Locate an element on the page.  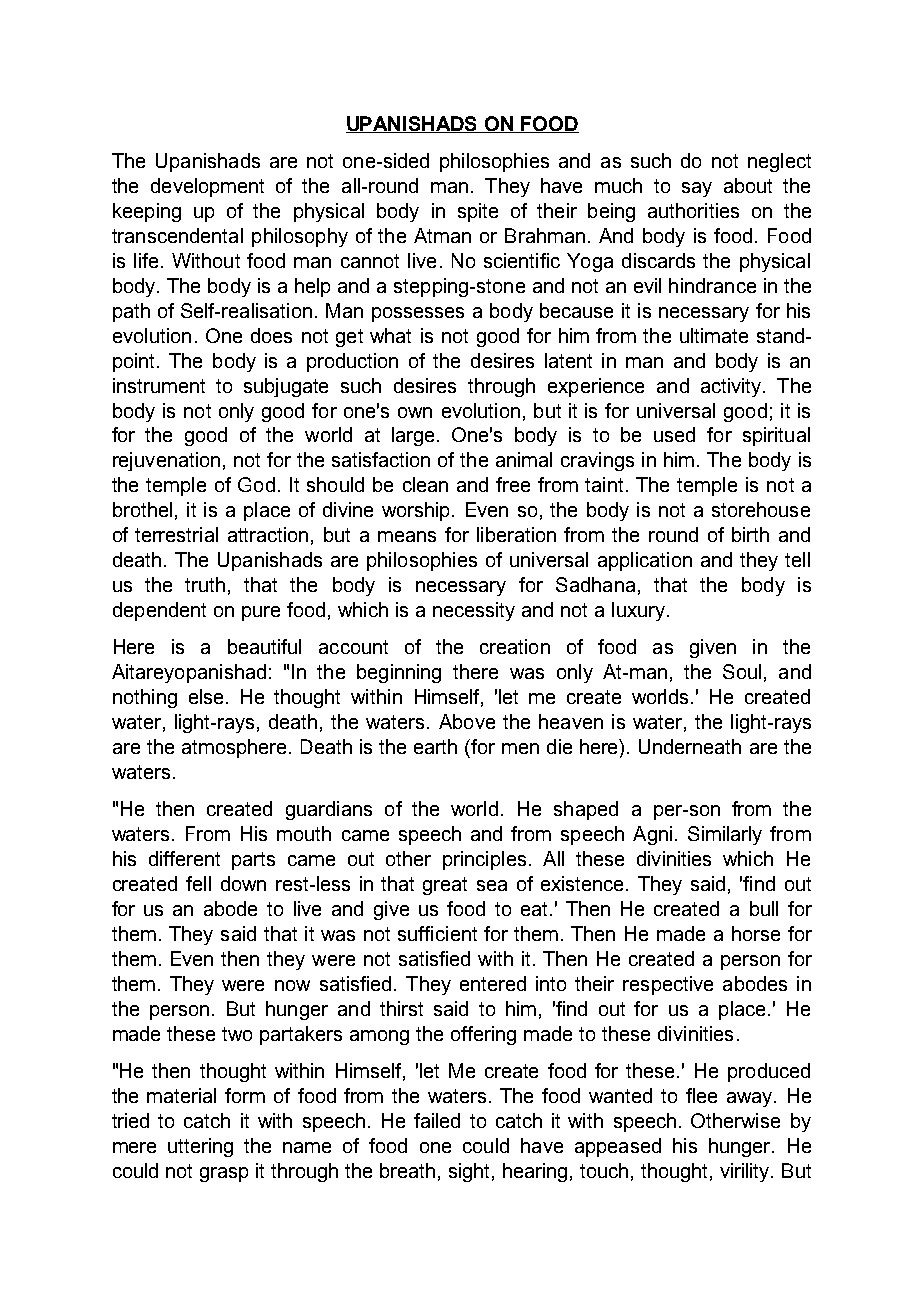
virility is located at coordinates (746, 1172).
